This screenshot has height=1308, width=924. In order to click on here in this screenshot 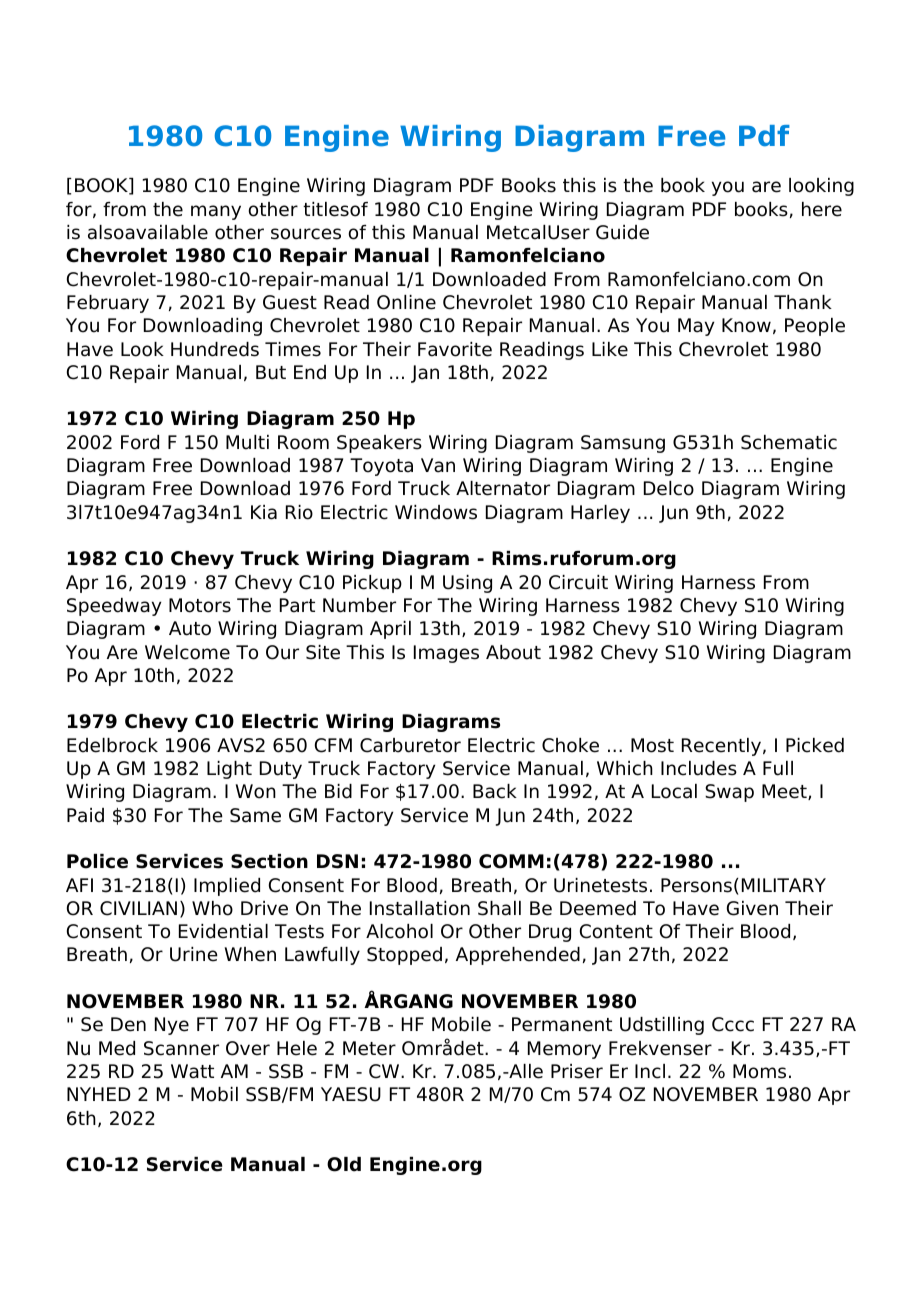, I will do `click(822, 209)`.
